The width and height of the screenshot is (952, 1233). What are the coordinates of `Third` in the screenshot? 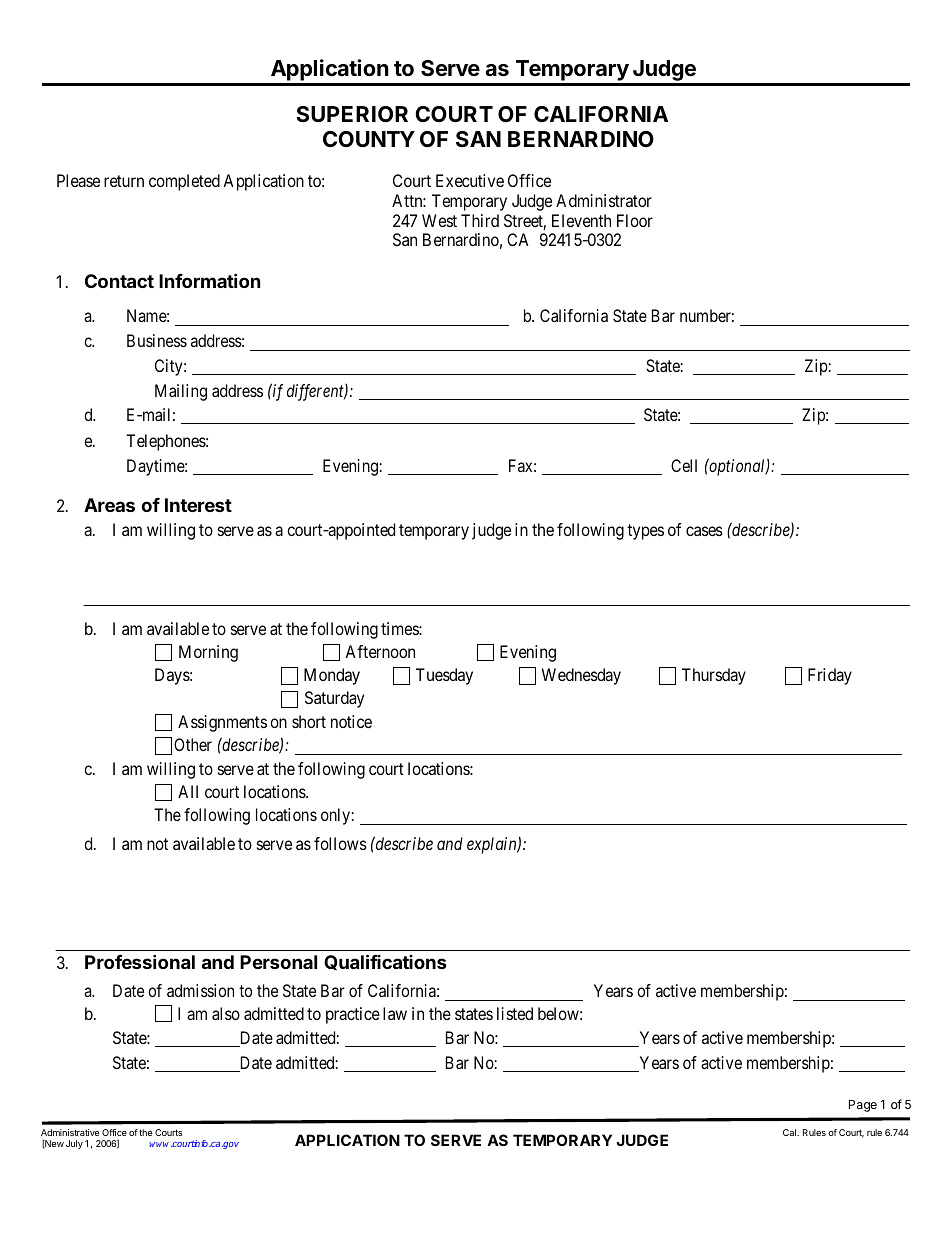 It's located at (480, 220).
